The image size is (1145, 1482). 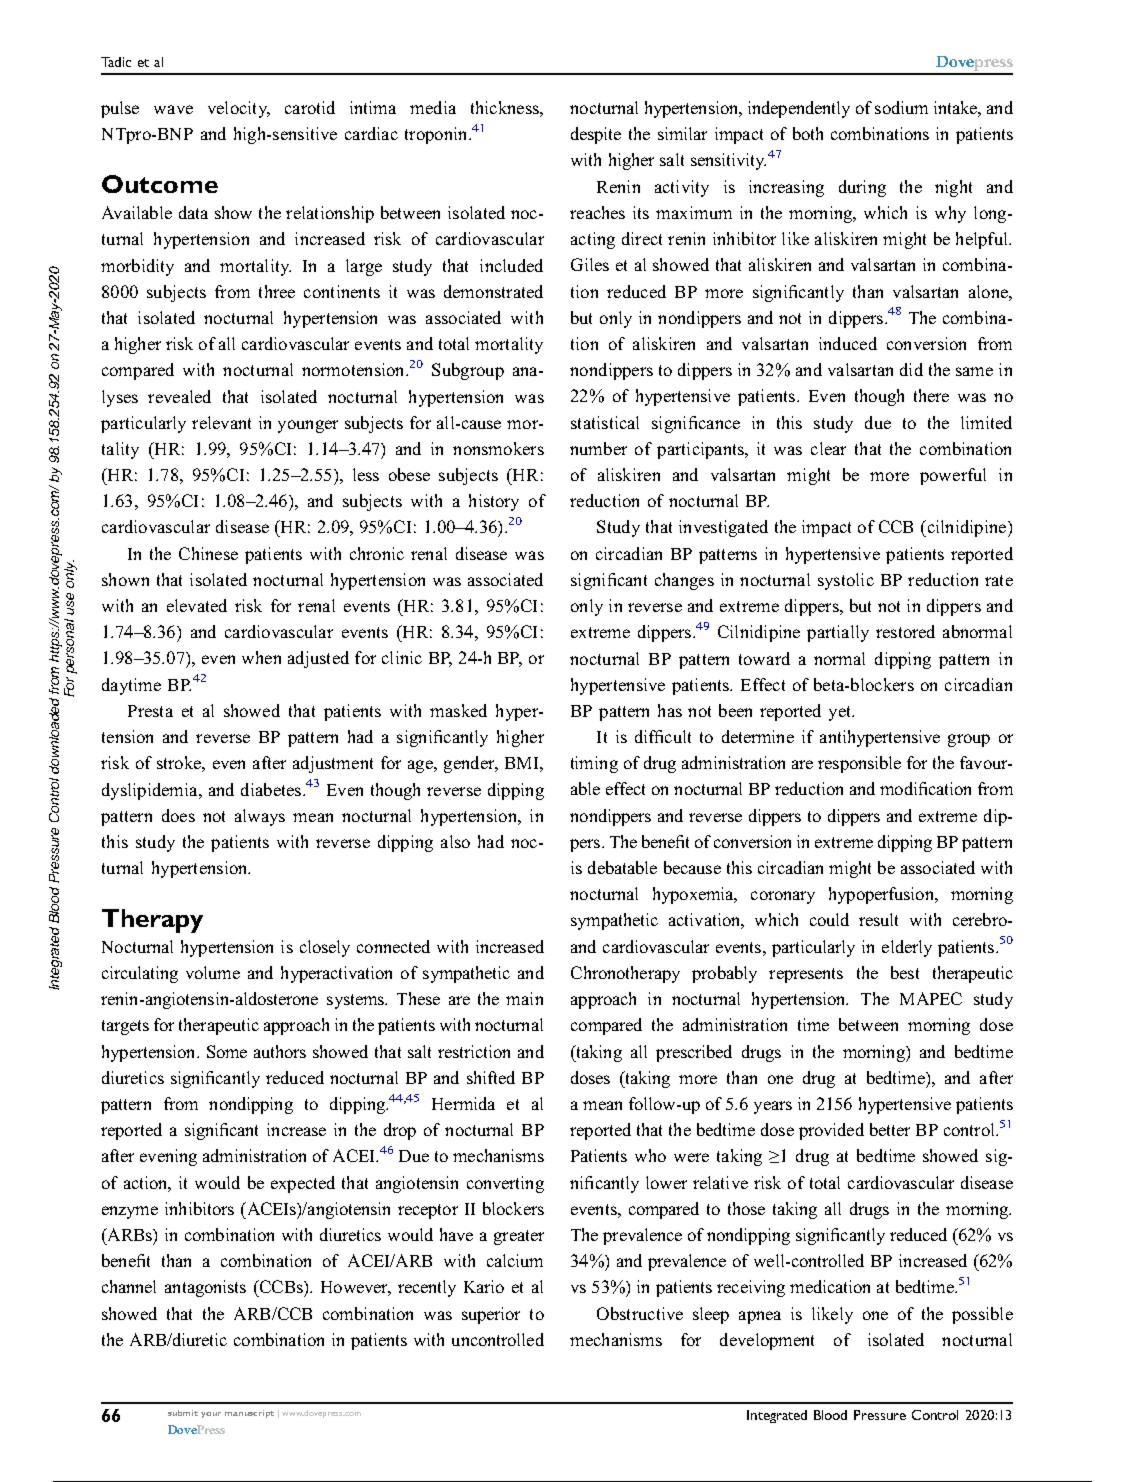 What do you see at coordinates (596, 135) in the screenshot?
I see `despite` at bounding box center [596, 135].
